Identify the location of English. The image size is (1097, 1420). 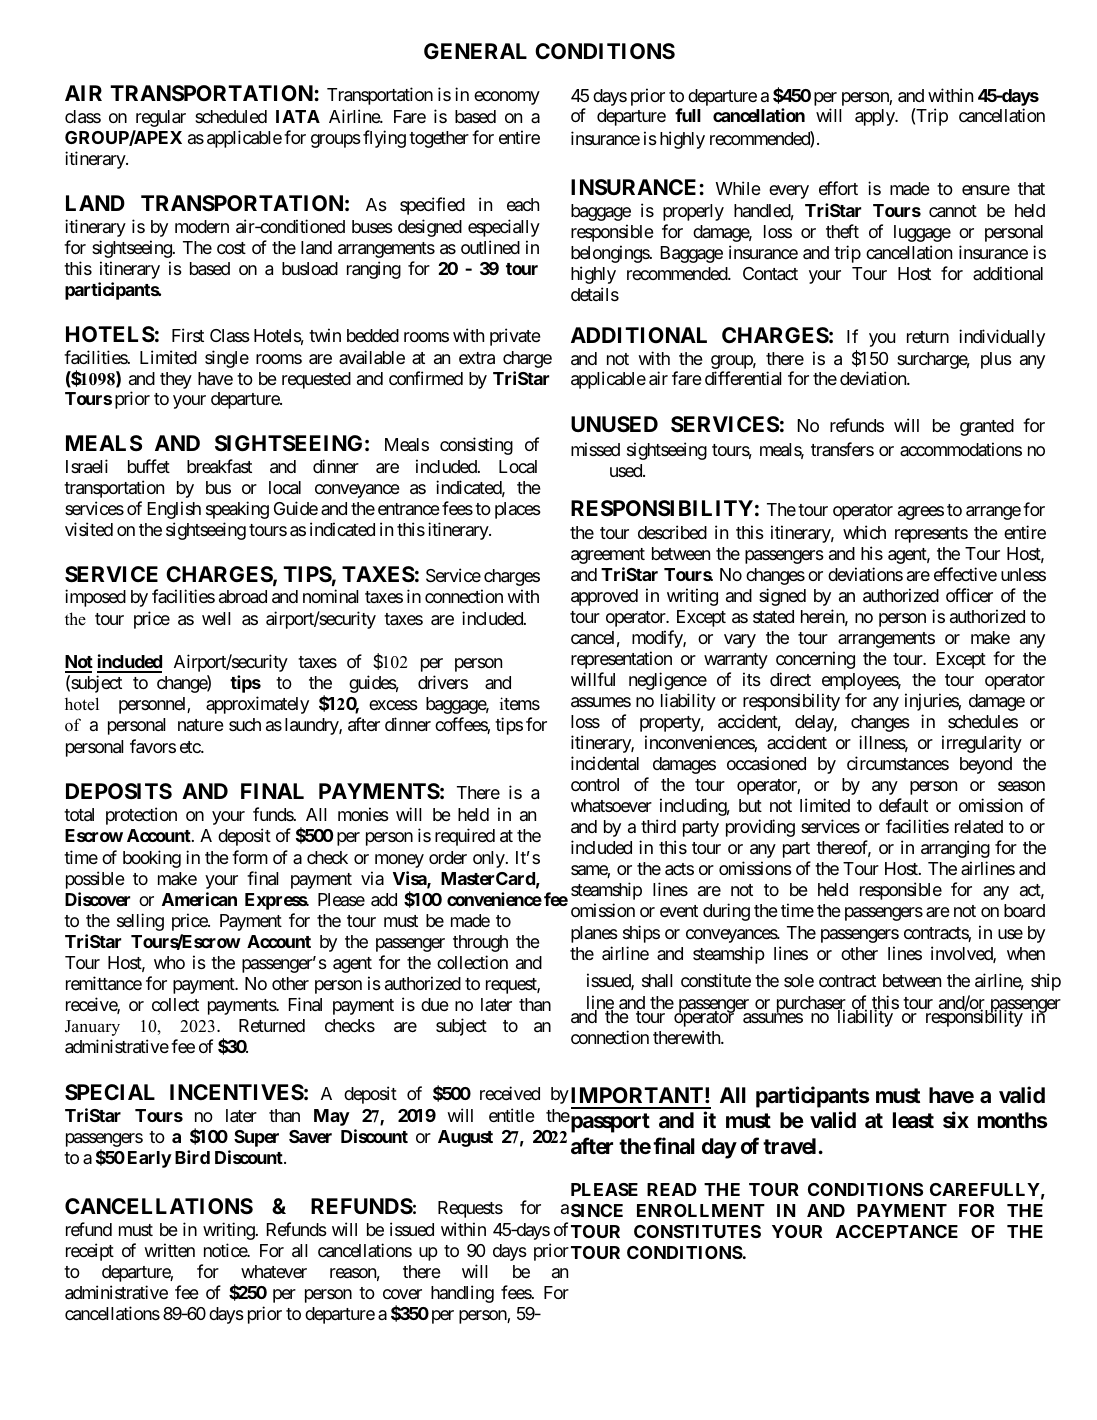
(174, 510).
